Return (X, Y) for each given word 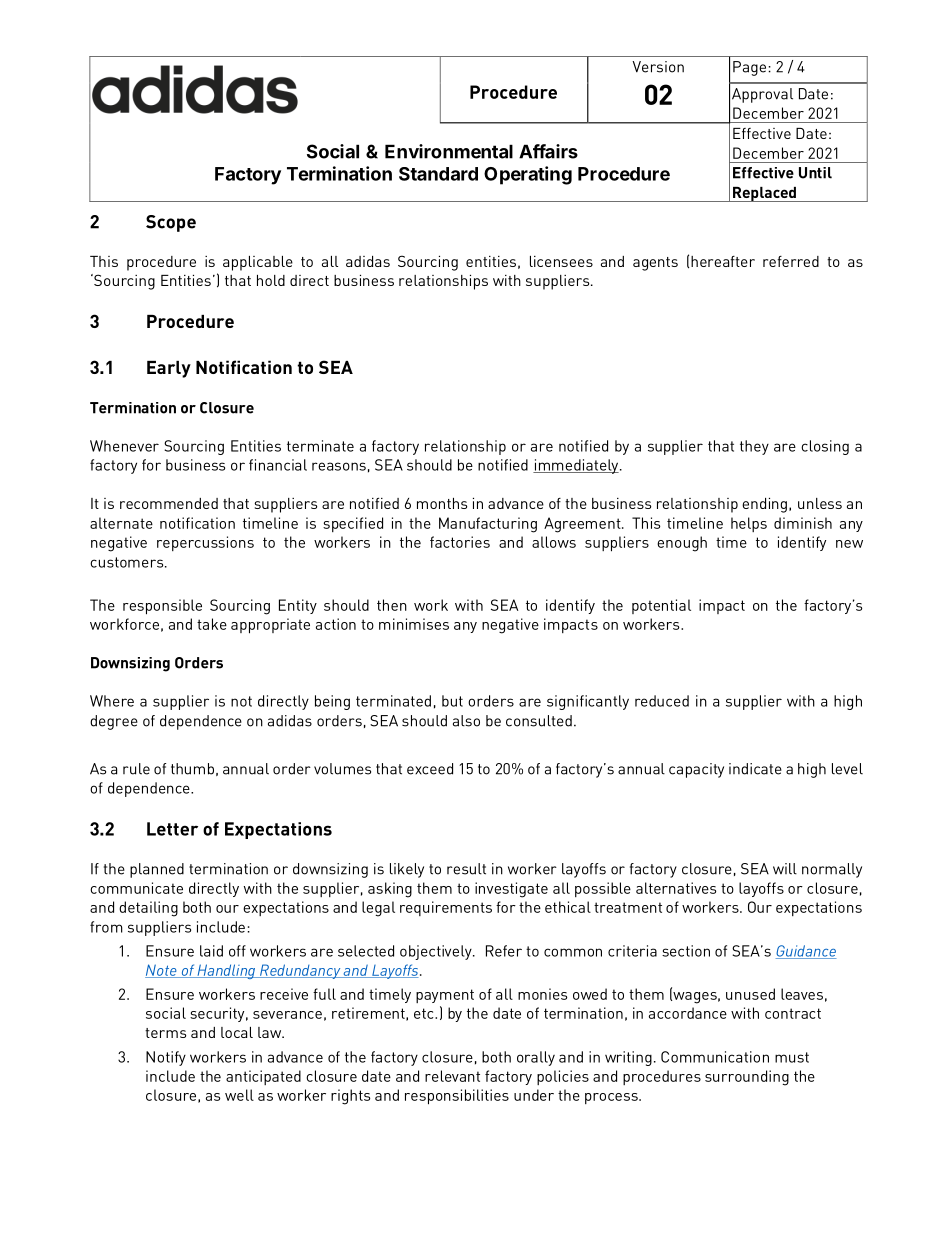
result (466, 869)
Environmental (449, 151)
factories (460, 542)
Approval (762, 95)
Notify (166, 1058)
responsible (162, 607)
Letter (172, 829)
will (785, 869)
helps (749, 524)
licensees (561, 261)
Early (169, 369)
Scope (171, 223)
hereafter (723, 261)
